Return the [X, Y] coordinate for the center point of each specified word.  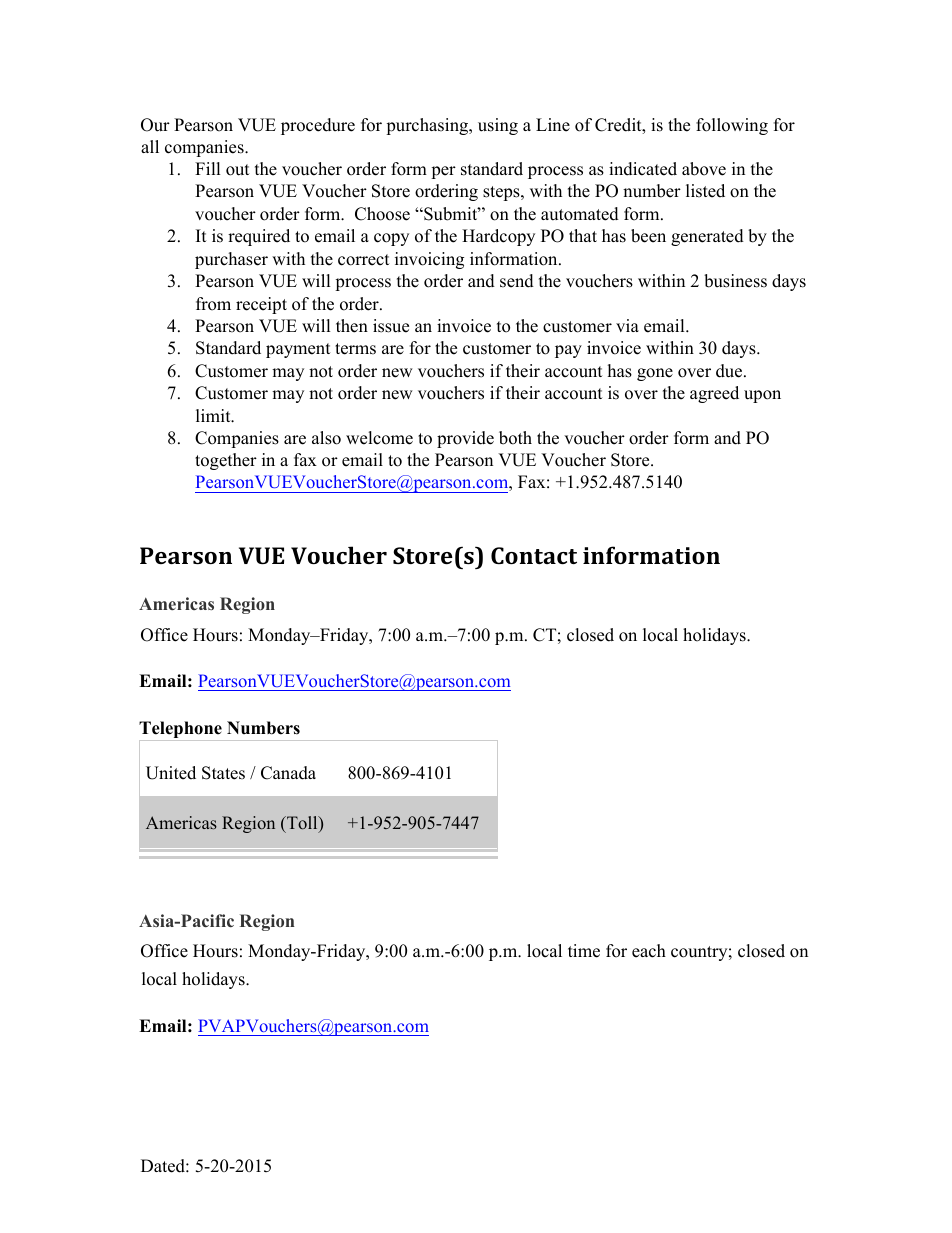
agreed [714, 394]
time [584, 951]
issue [391, 326]
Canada [288, 773]
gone [655, 374]
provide [465, 439]
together [226, 461]
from [213, 304]
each [649, 951]
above [704, 169]
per [443, 172]
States [223, 773]
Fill [208, 168]
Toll [302, 824]
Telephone [181, 731]
